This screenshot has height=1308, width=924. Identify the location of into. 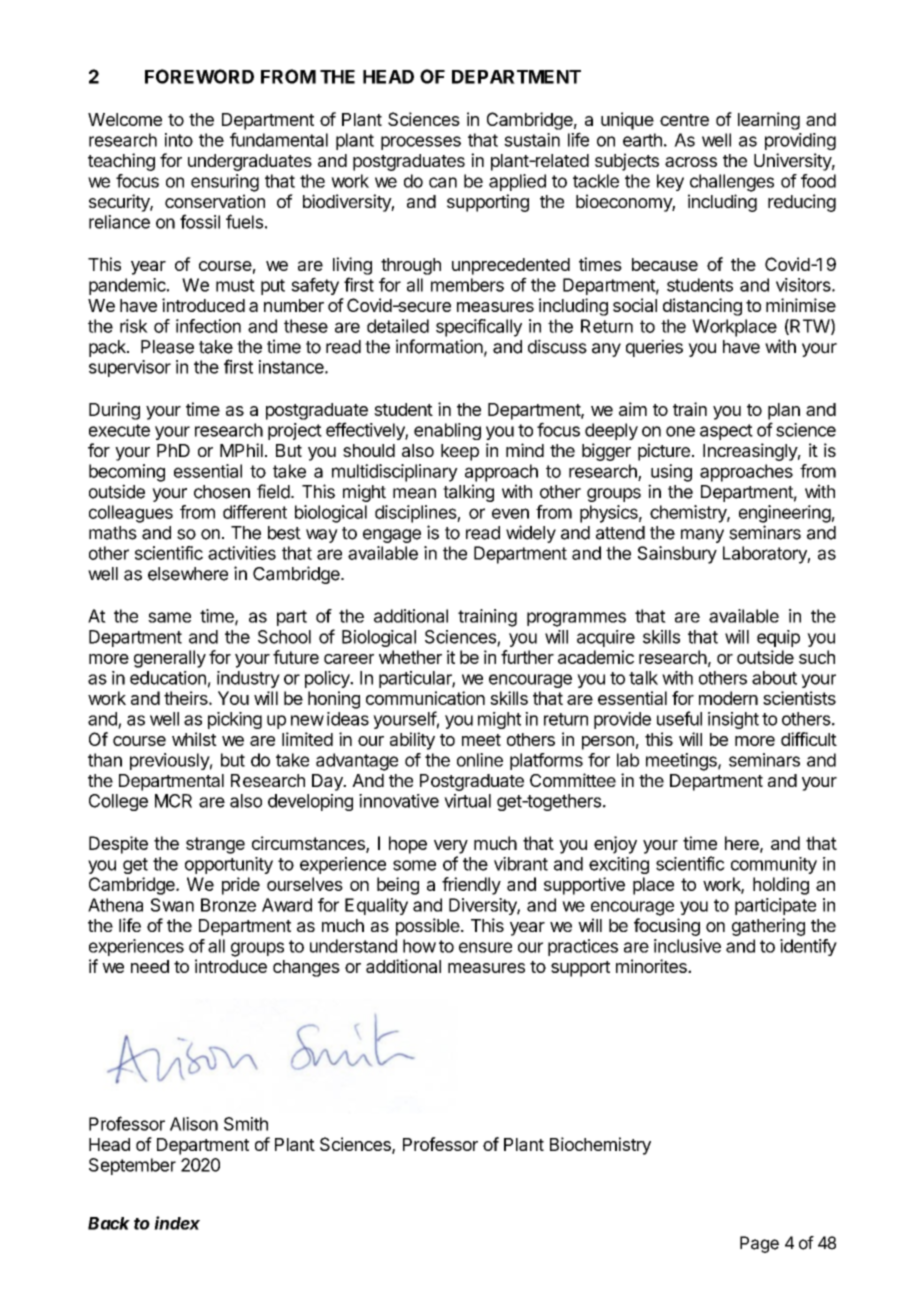
(179, 140).
